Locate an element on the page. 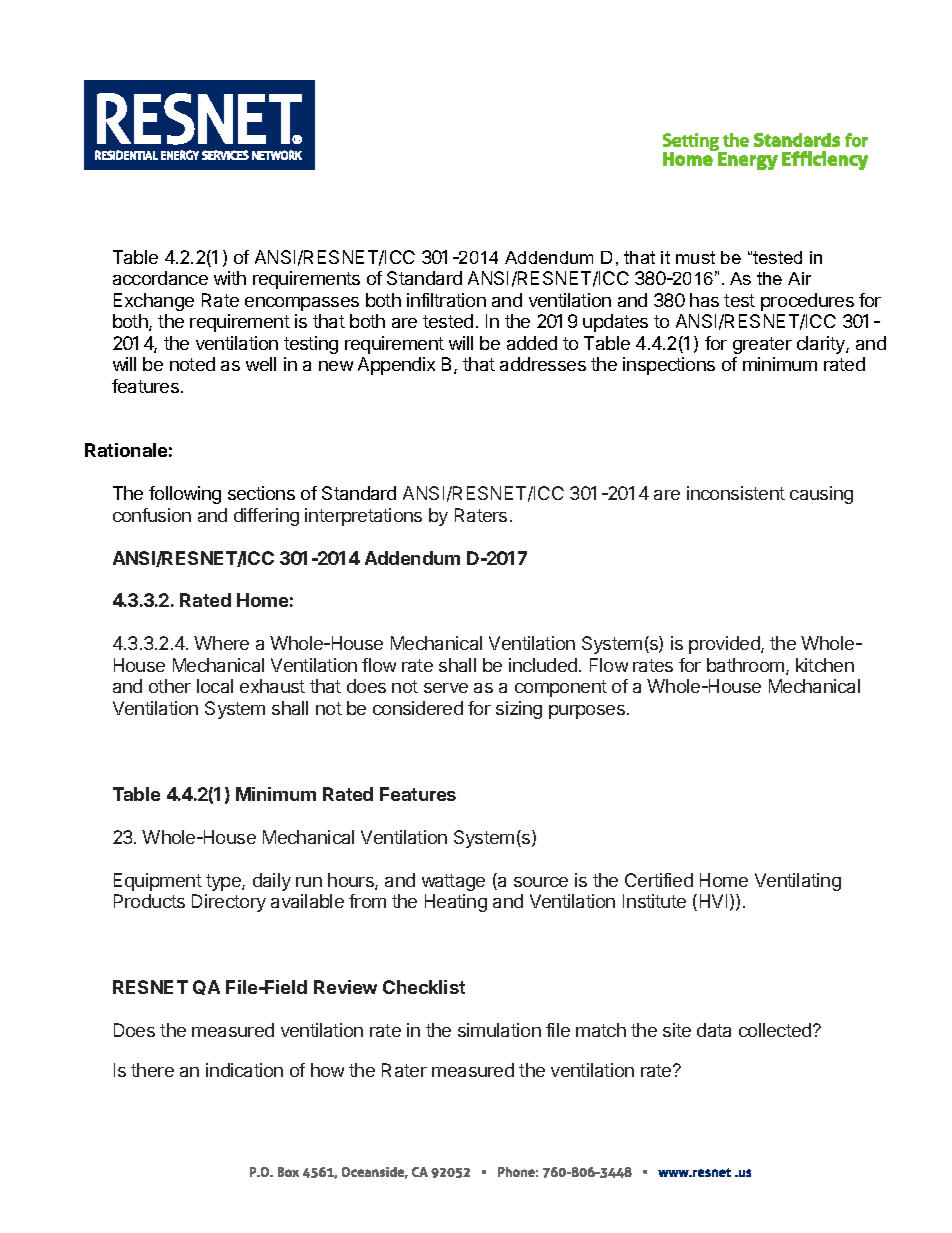  with is located at coordinates (230, 278).
